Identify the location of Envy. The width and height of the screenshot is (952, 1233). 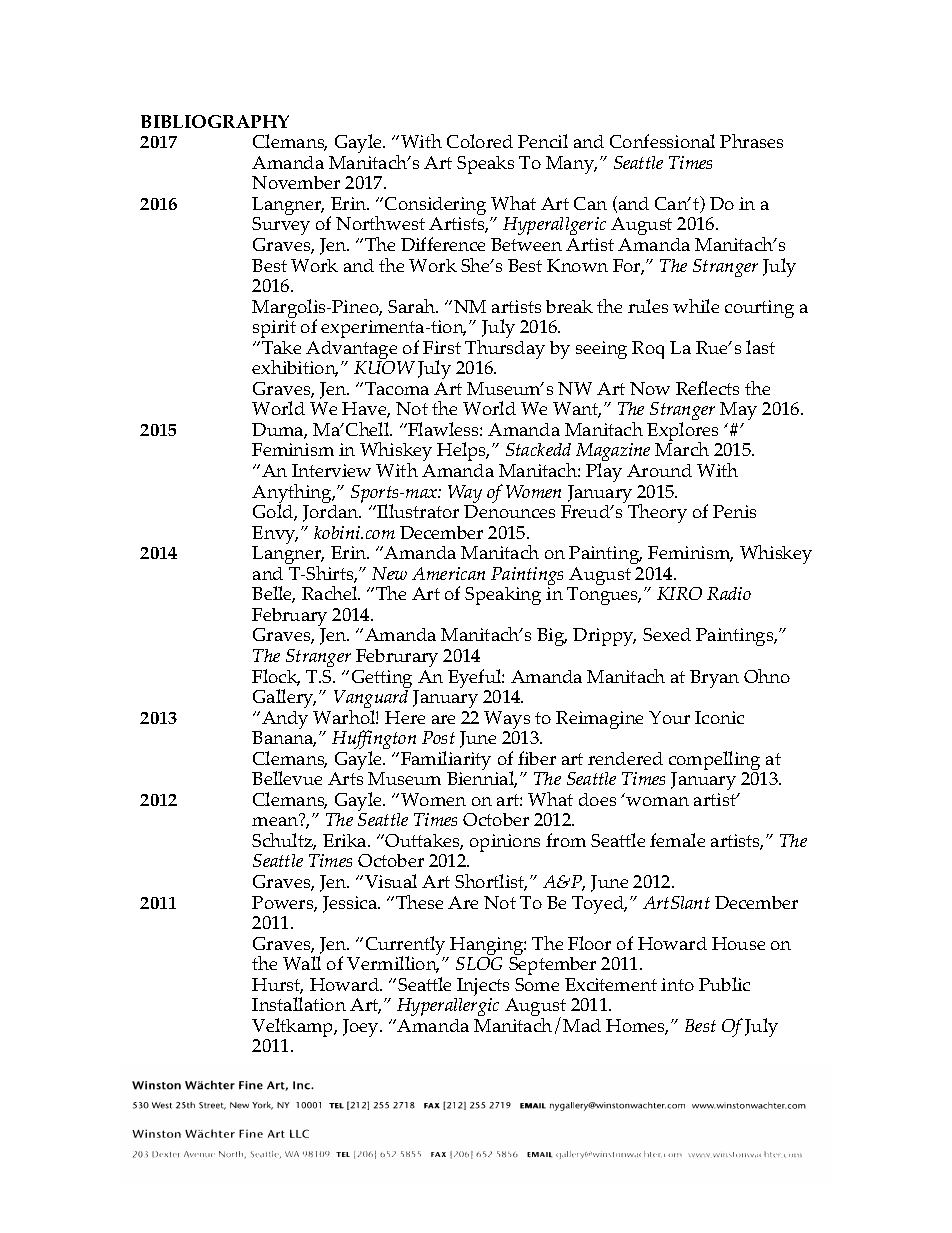
(275, 536).
